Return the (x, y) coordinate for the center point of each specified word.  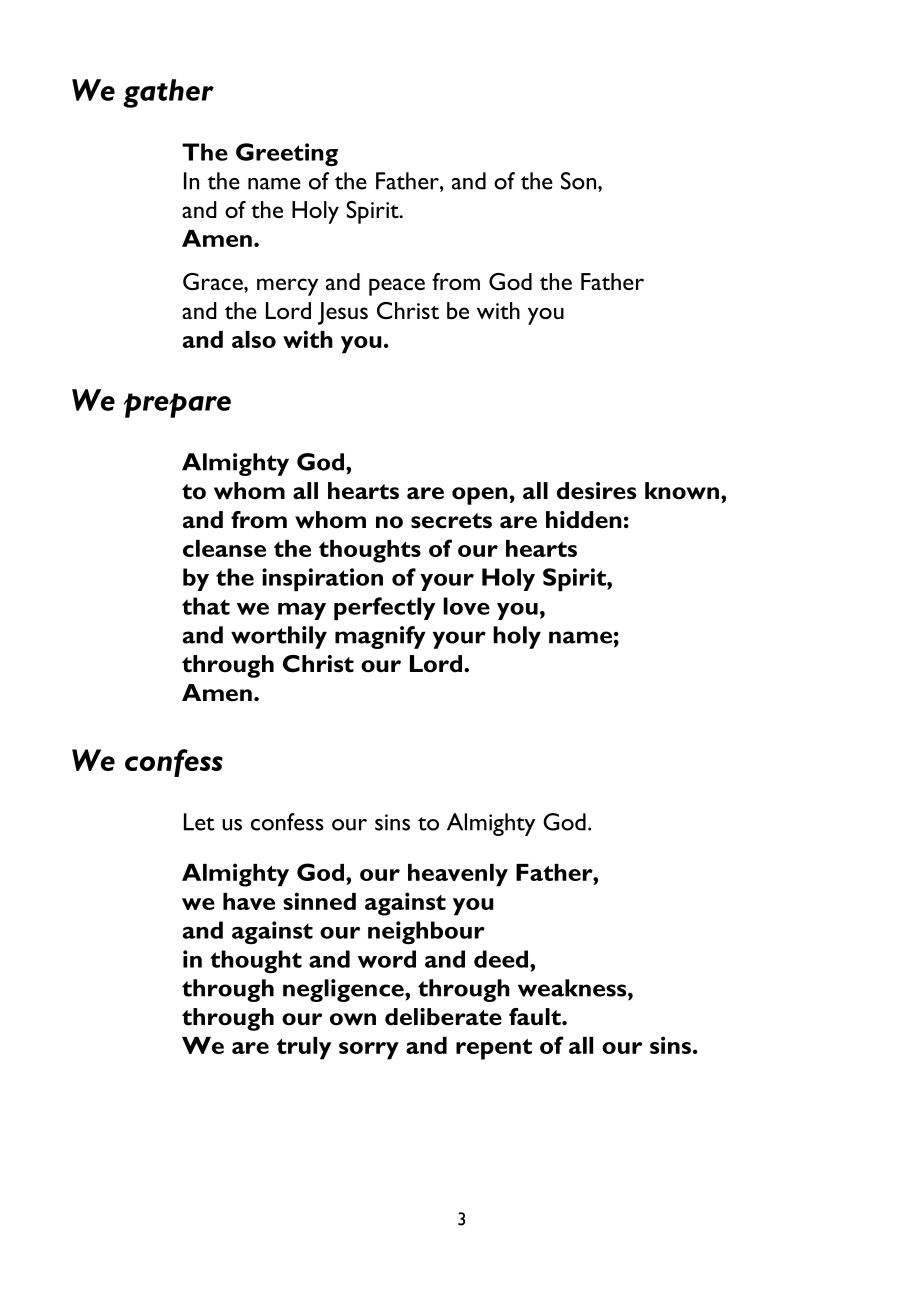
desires (596, 491)
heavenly (458, 875)
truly (304, 1048)
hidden (584, 520)
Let (199, 822)
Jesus (343, 313)
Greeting (287, 155)
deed (502, 959)
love (466, 606)
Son (580, 181)
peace (397, 287)
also (254, 339)
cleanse (224, 548)
